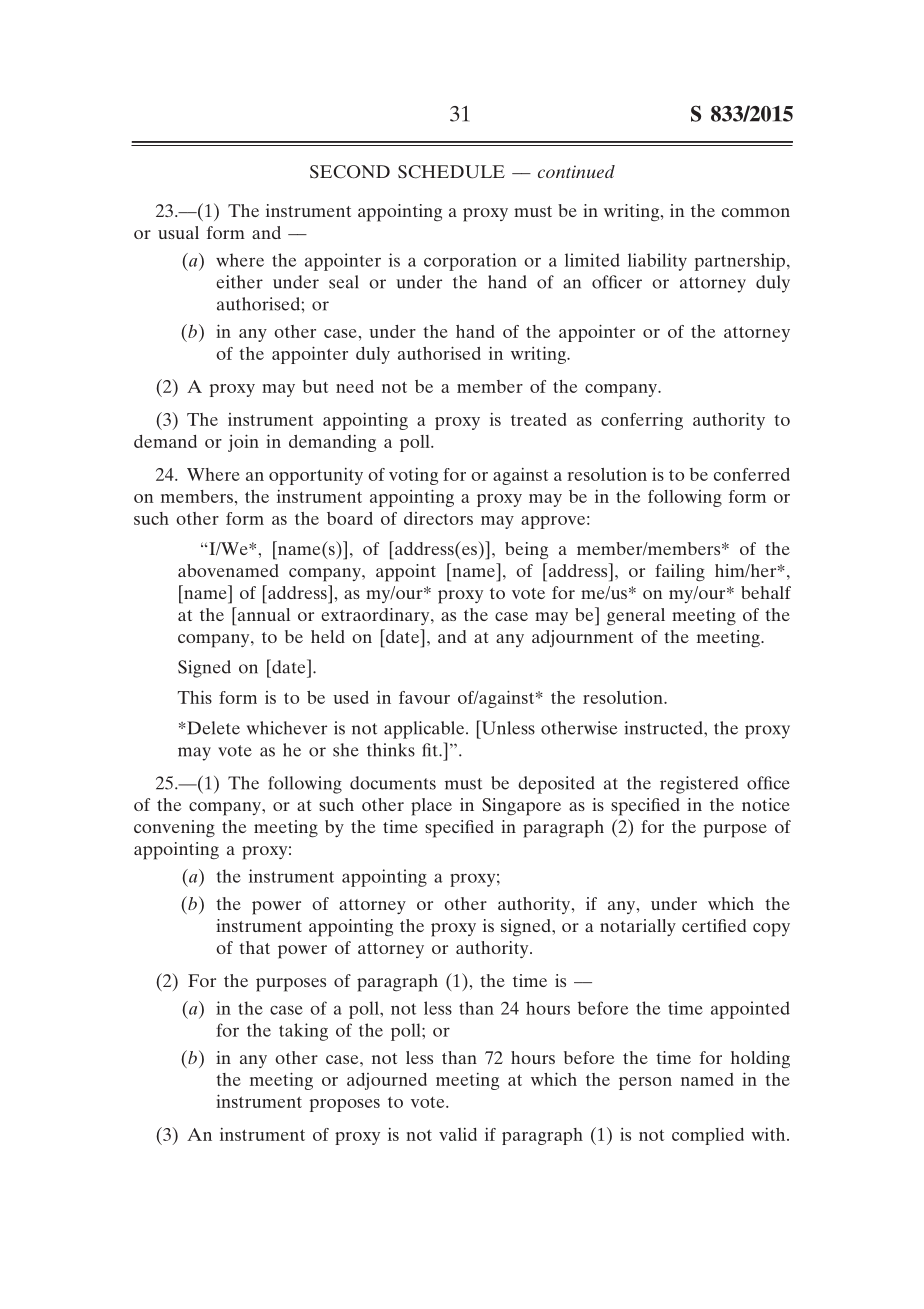  What do you see at coordinates (262, 614) in the document?
I see `annual` at bounding box center [262, 614].
